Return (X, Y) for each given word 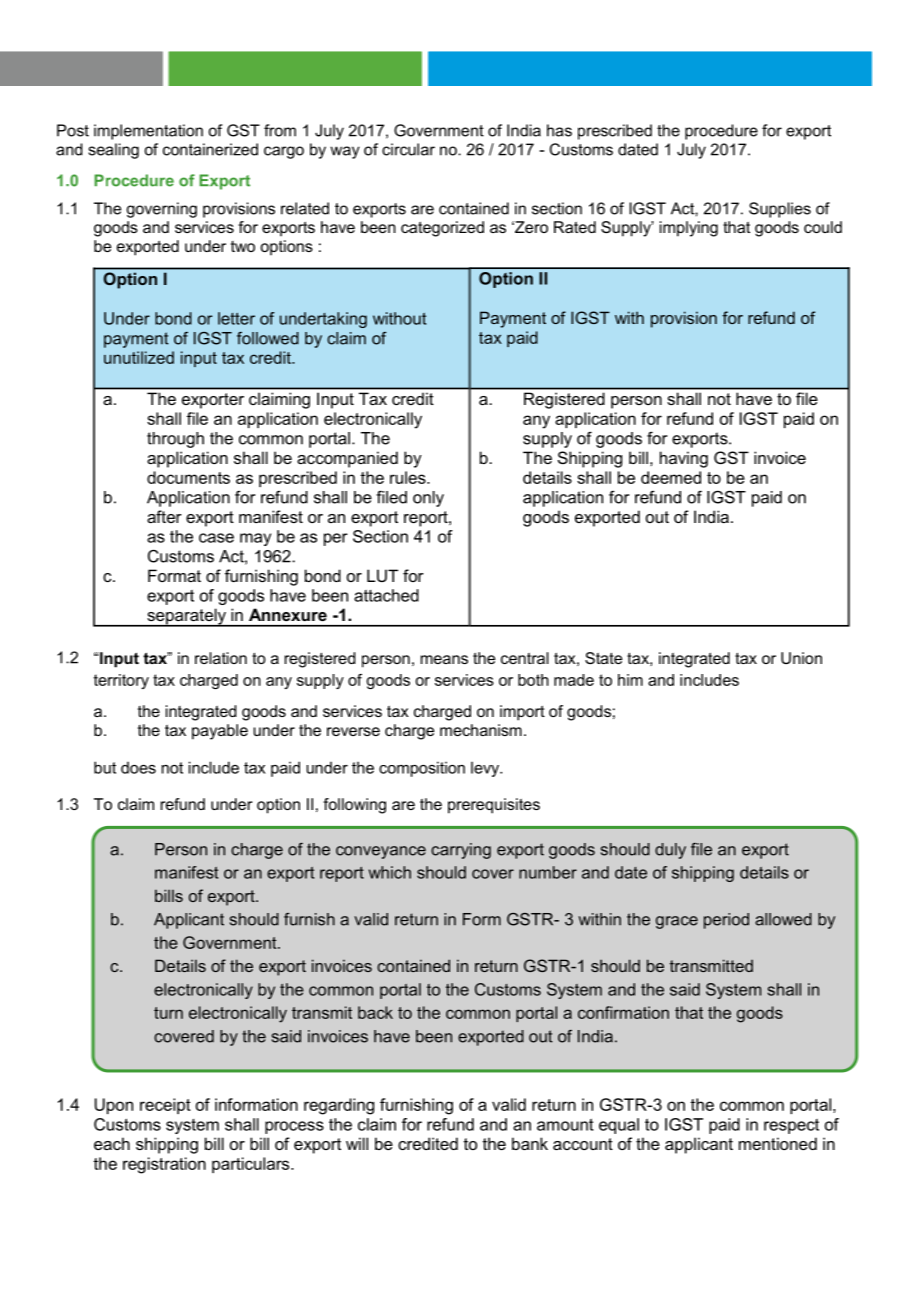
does (138, 768)
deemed (671, 477)
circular (408, 149)
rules (409, 477)
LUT (382, 575)
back (375, 1012)
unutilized (139, 357)
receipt (165, 1106)
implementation (148, 132)
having (684, 459)
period (726, 921)
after (164, 516)
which (390, 872)
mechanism (481, 730)
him (630, 680)
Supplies (780, 210)
